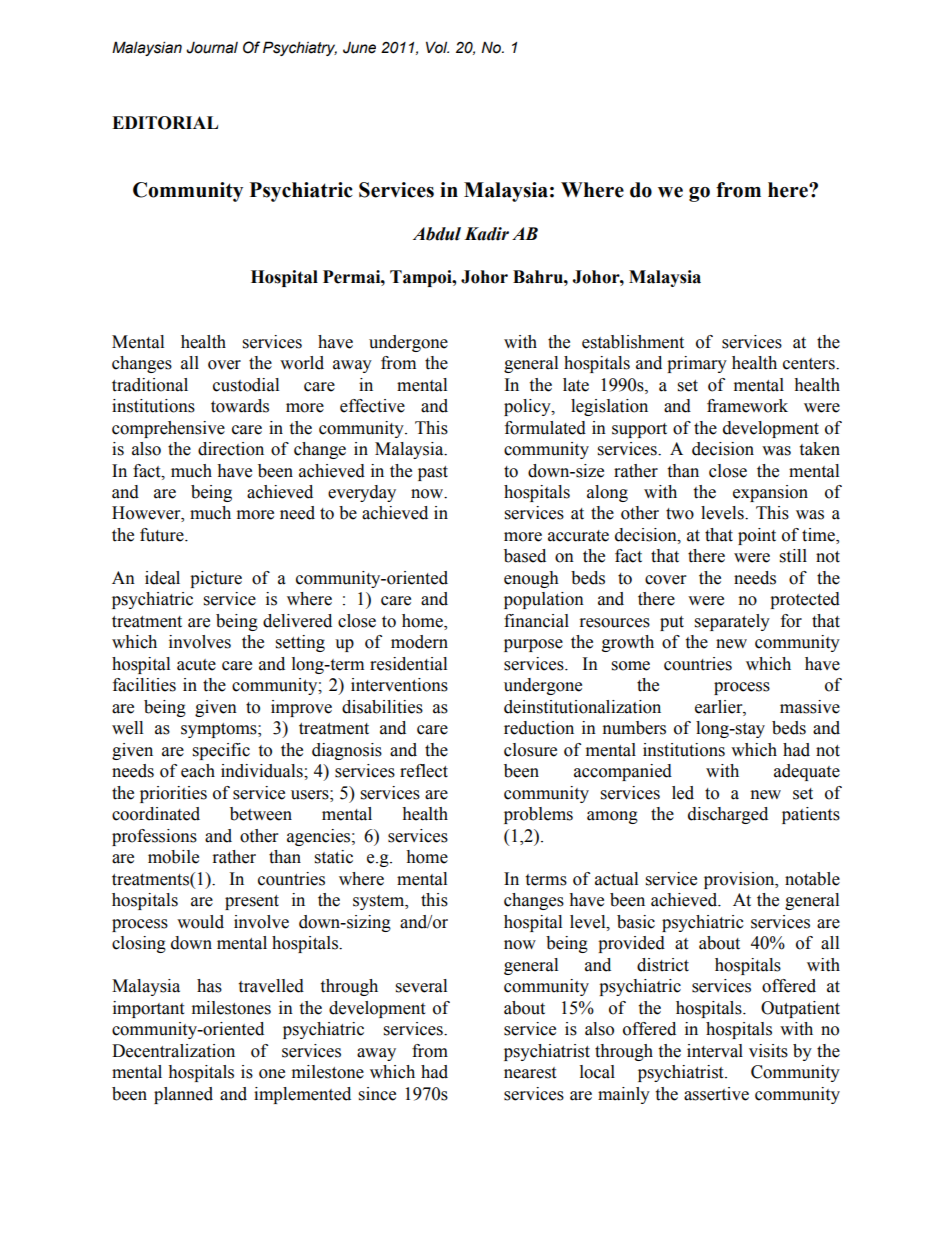 The width and height of the page is (952, 1233). What do you see at coordinates (530, 1073) in the page?
I see `nearest` at bounding box center [530, 1073].
